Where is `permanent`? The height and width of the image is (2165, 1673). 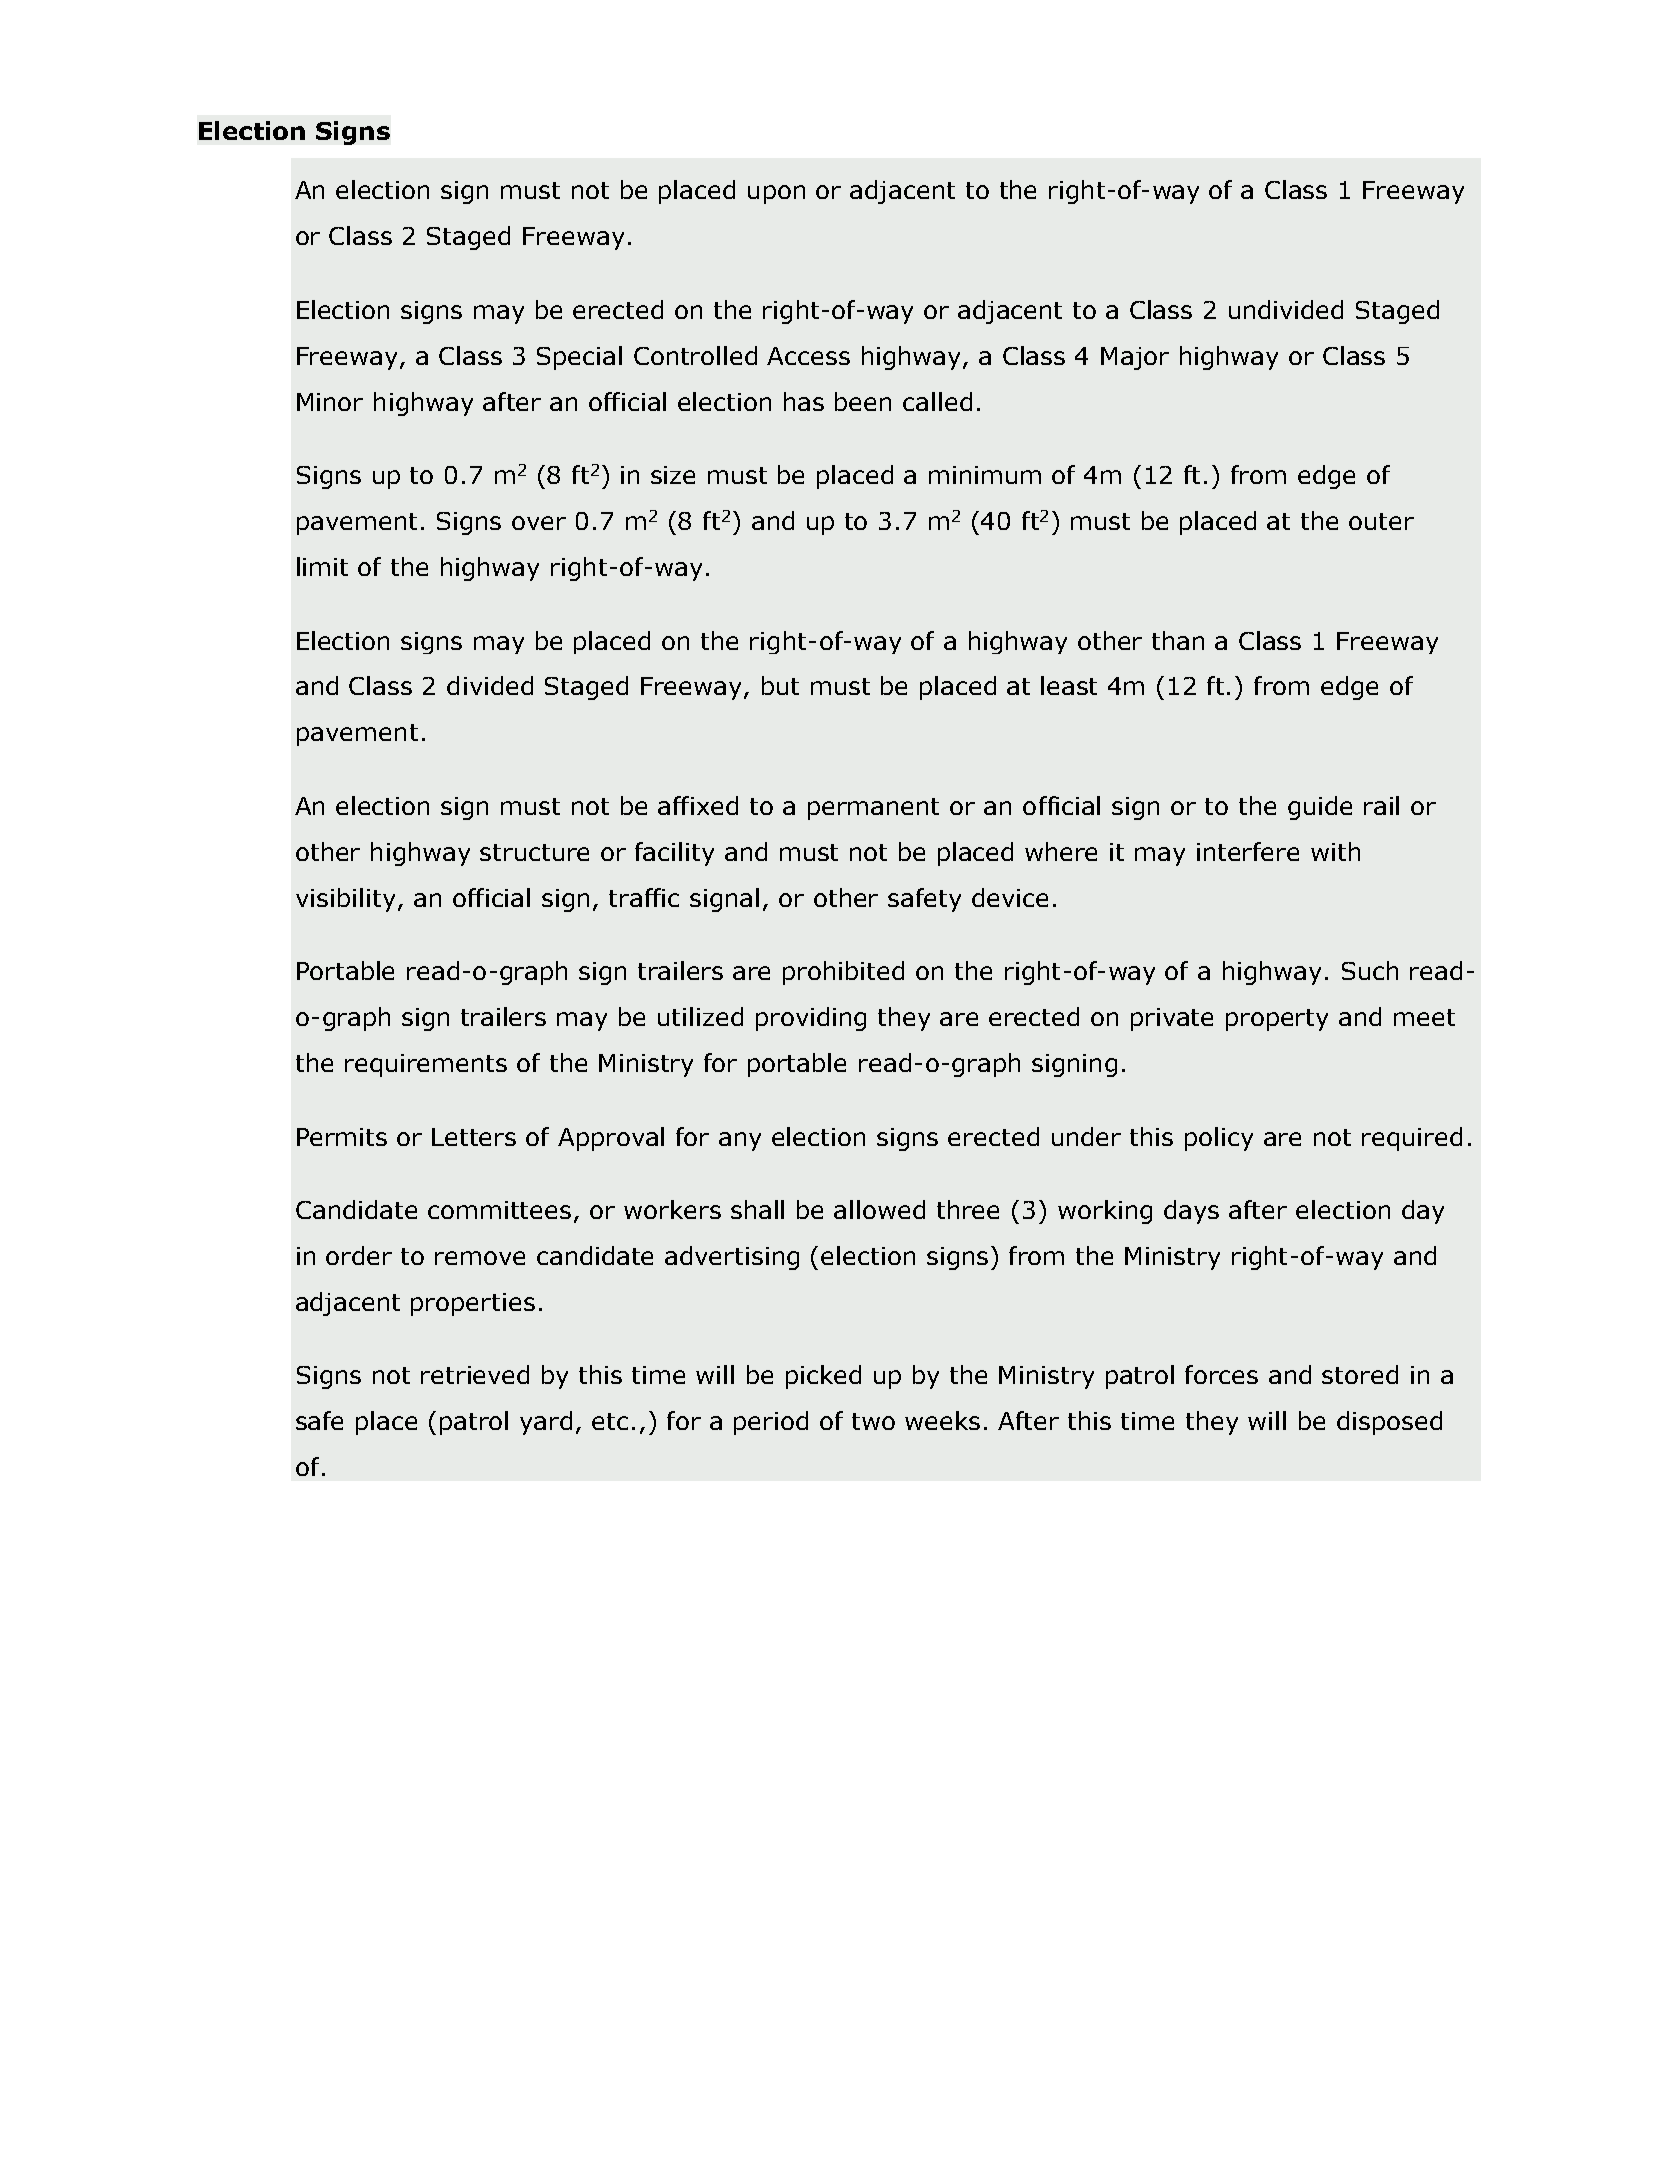
permanent is located at coordinates (873, 809).
